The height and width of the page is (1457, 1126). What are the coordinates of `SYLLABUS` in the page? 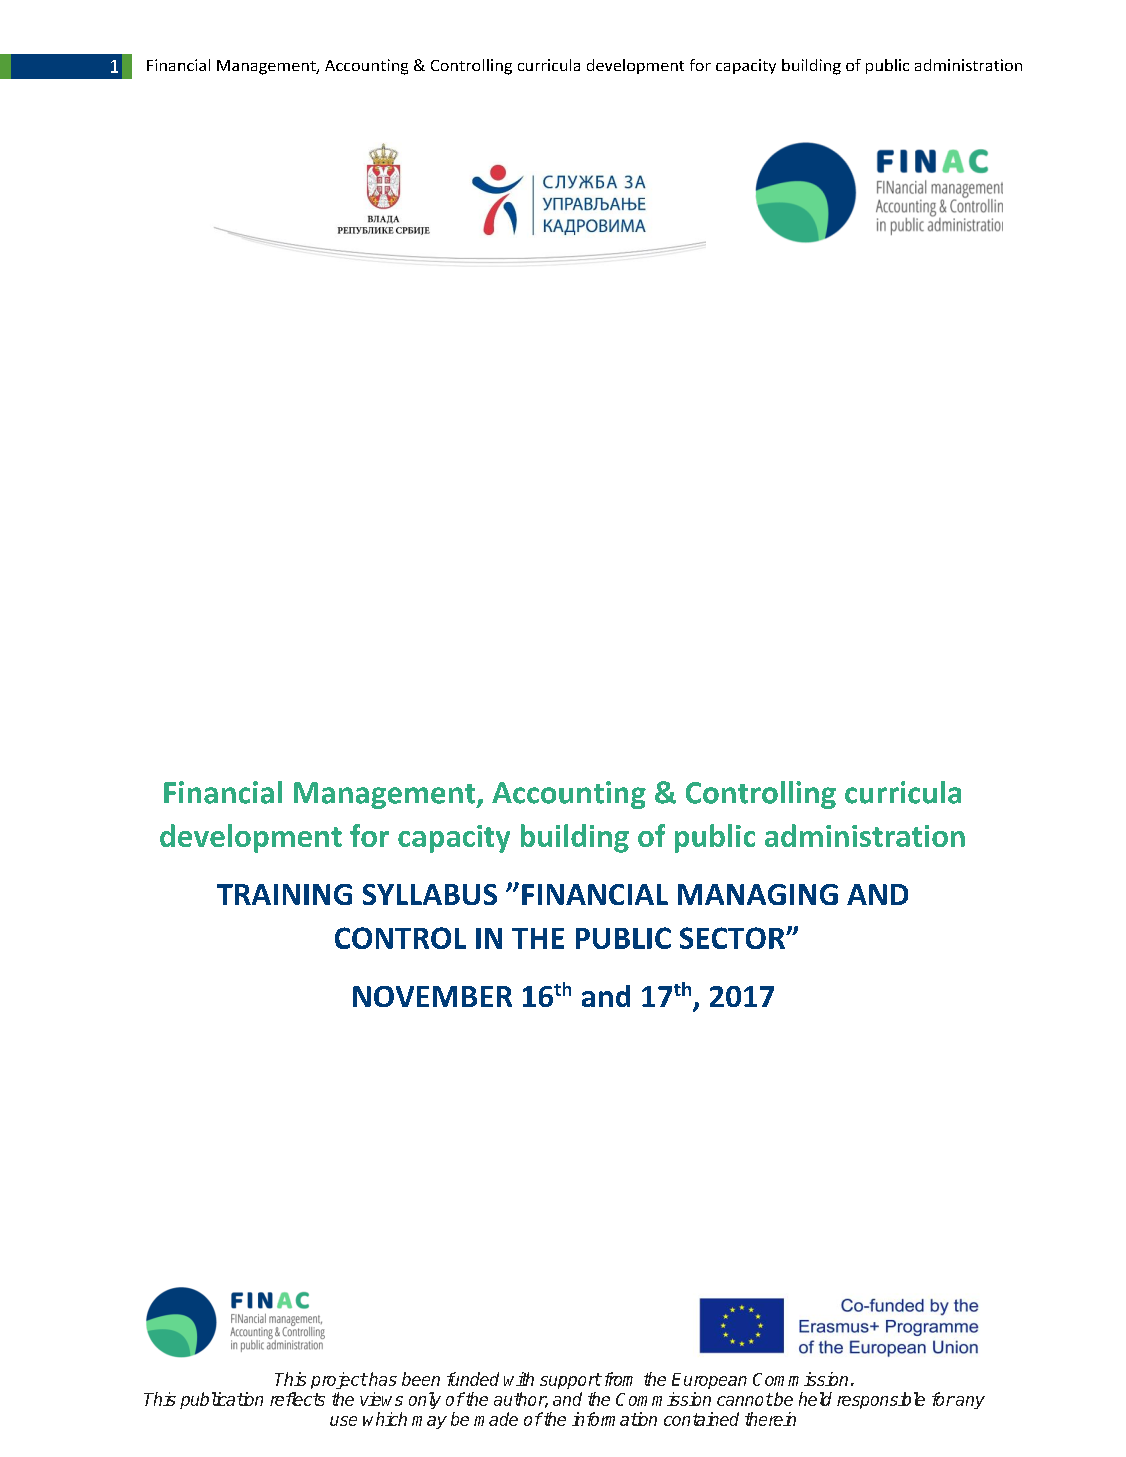 It's located at (430, 894).
